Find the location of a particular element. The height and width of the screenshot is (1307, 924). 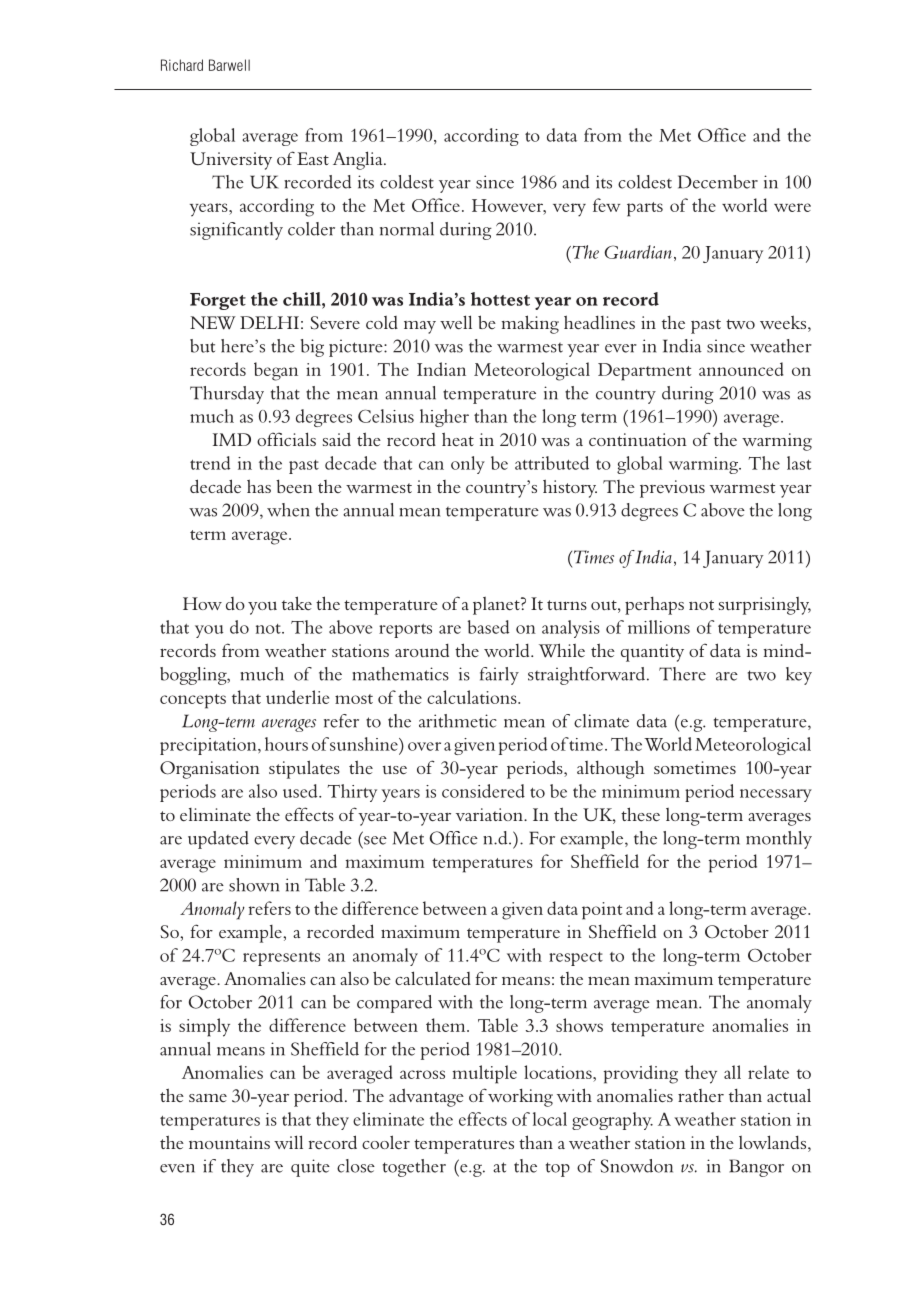

mountains is located at coordinates (229, 1142).
